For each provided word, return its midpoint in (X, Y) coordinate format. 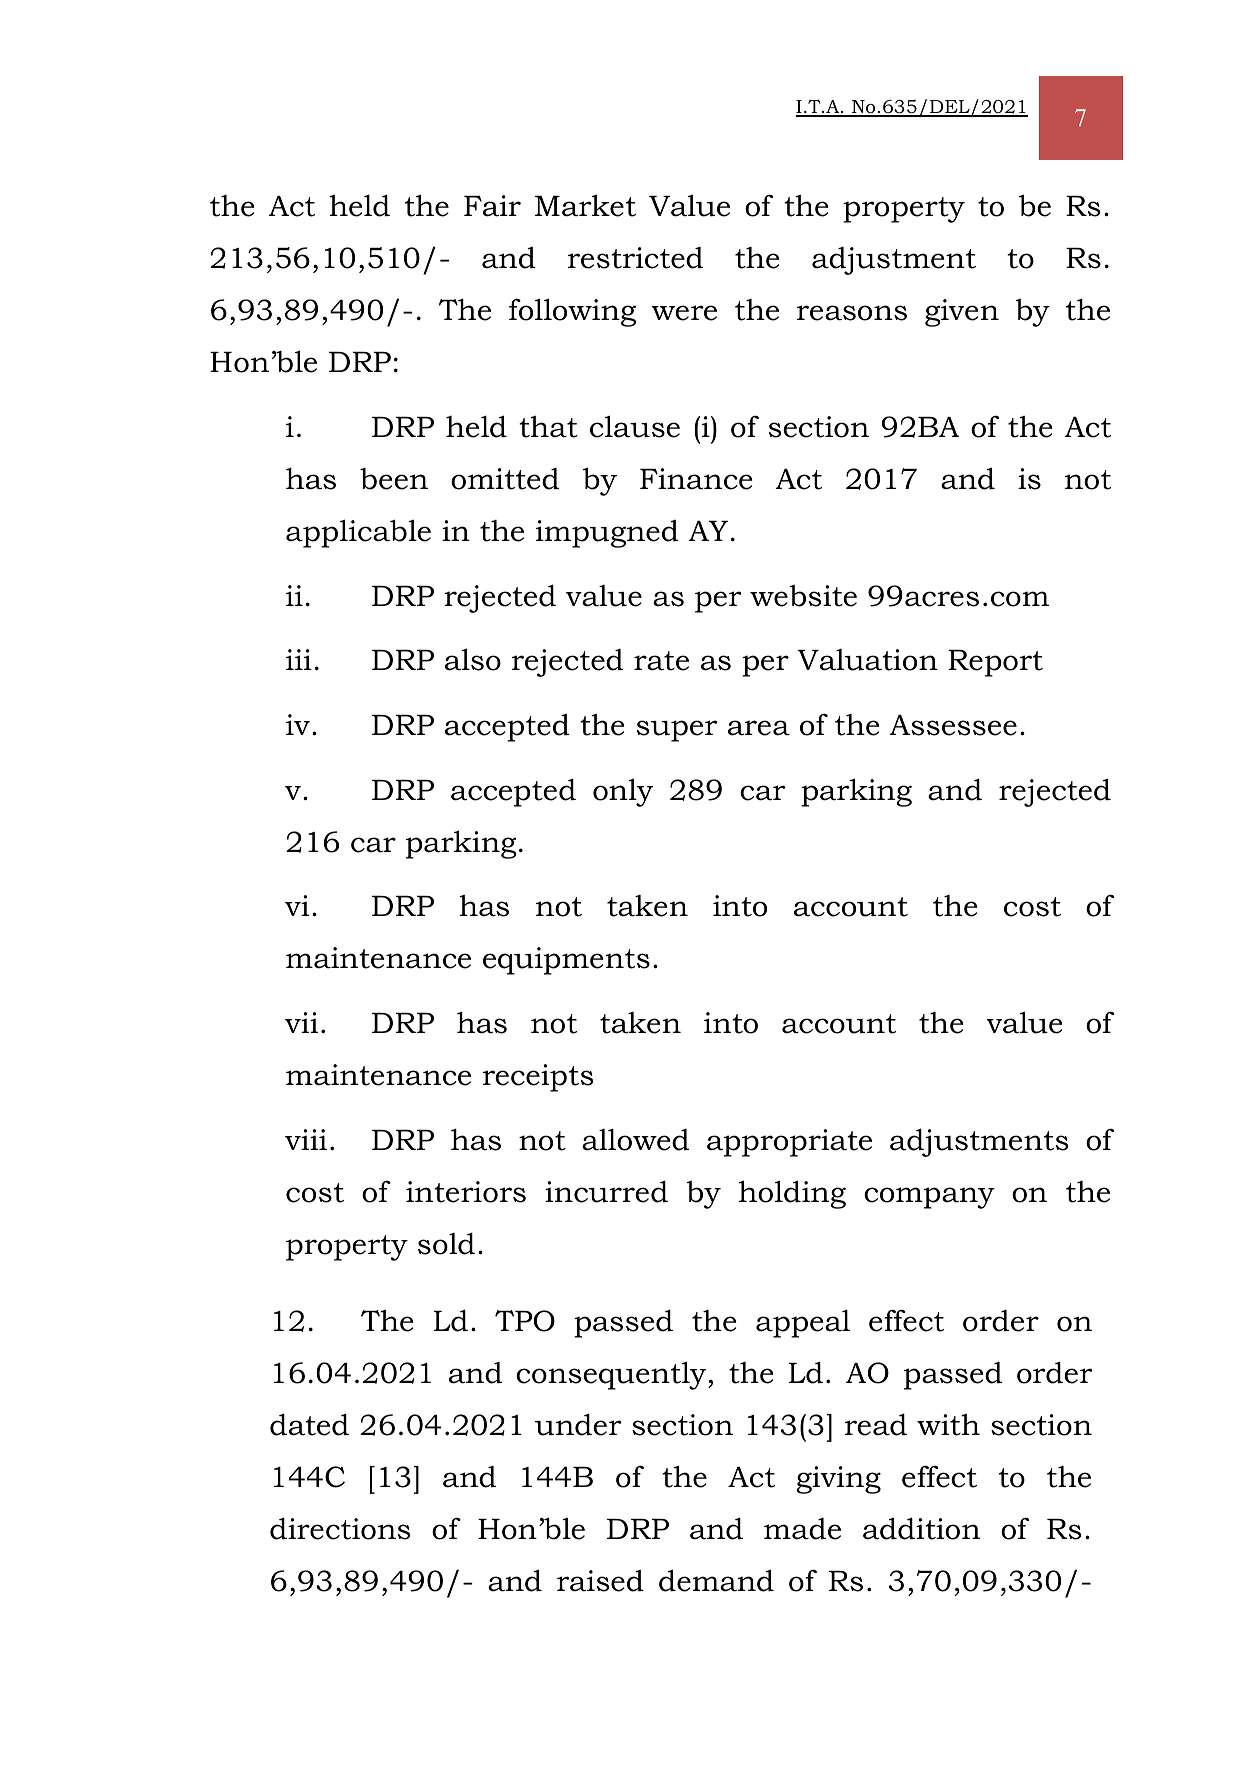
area (759, 728)
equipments (566, 961)
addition (921, 1528)
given (962, 313)
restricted (635, 258)
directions (340, 1528)
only (623, 793)
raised (600, 1581)
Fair (492, 206)
